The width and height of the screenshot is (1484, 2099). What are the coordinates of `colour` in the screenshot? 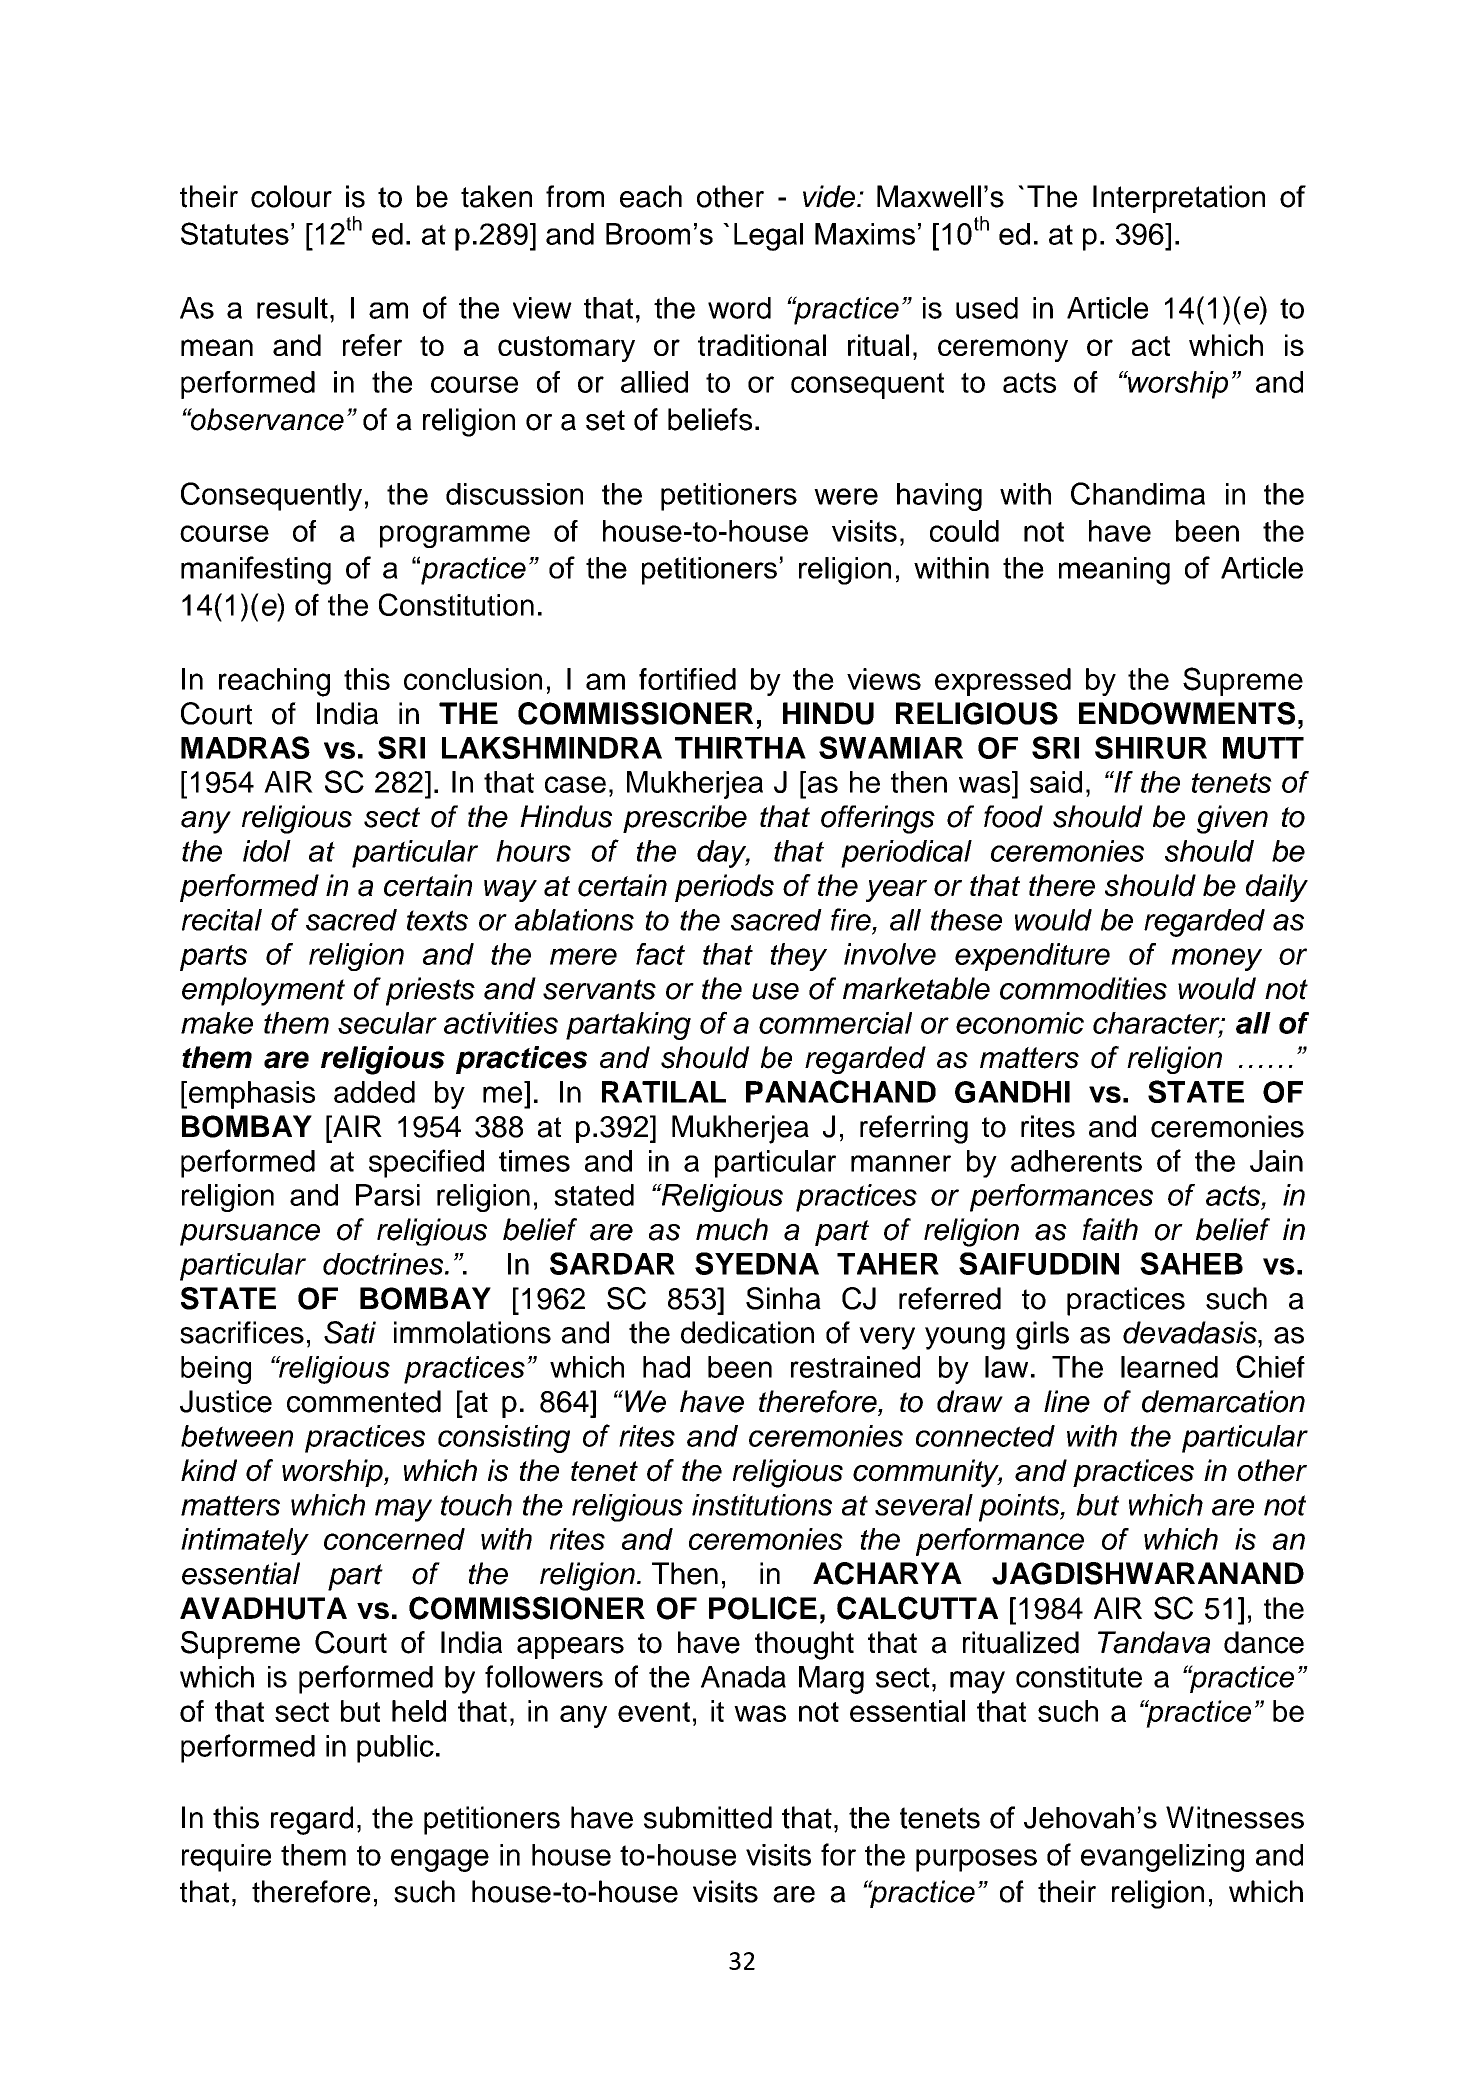 It's located at (291, 196).
